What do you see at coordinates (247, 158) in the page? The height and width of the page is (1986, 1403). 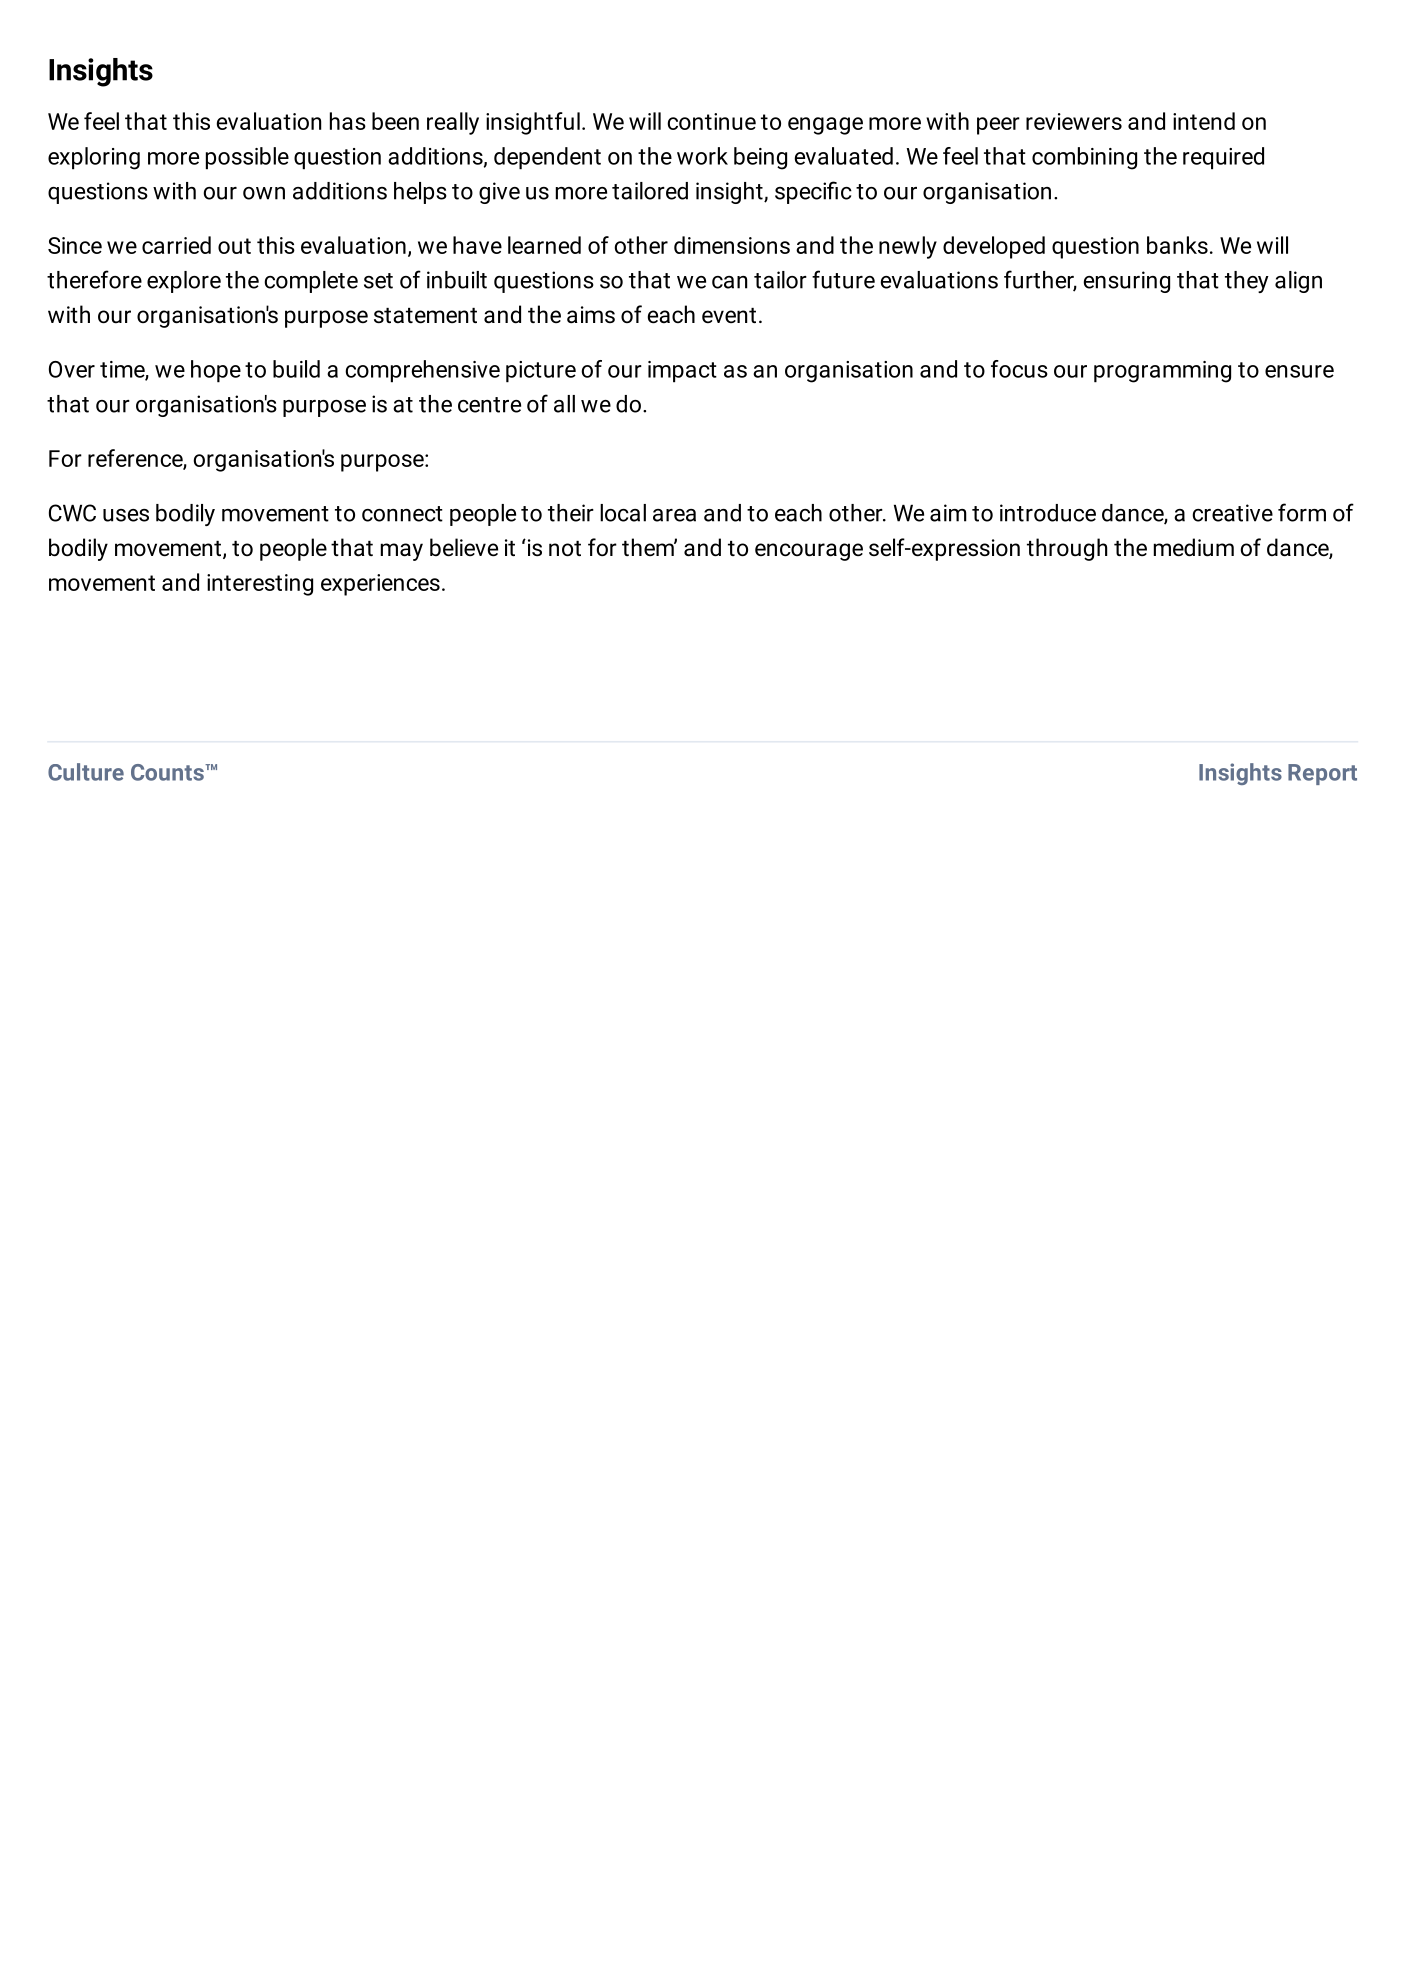 I see `possible` at bounding box center [247, 158].
